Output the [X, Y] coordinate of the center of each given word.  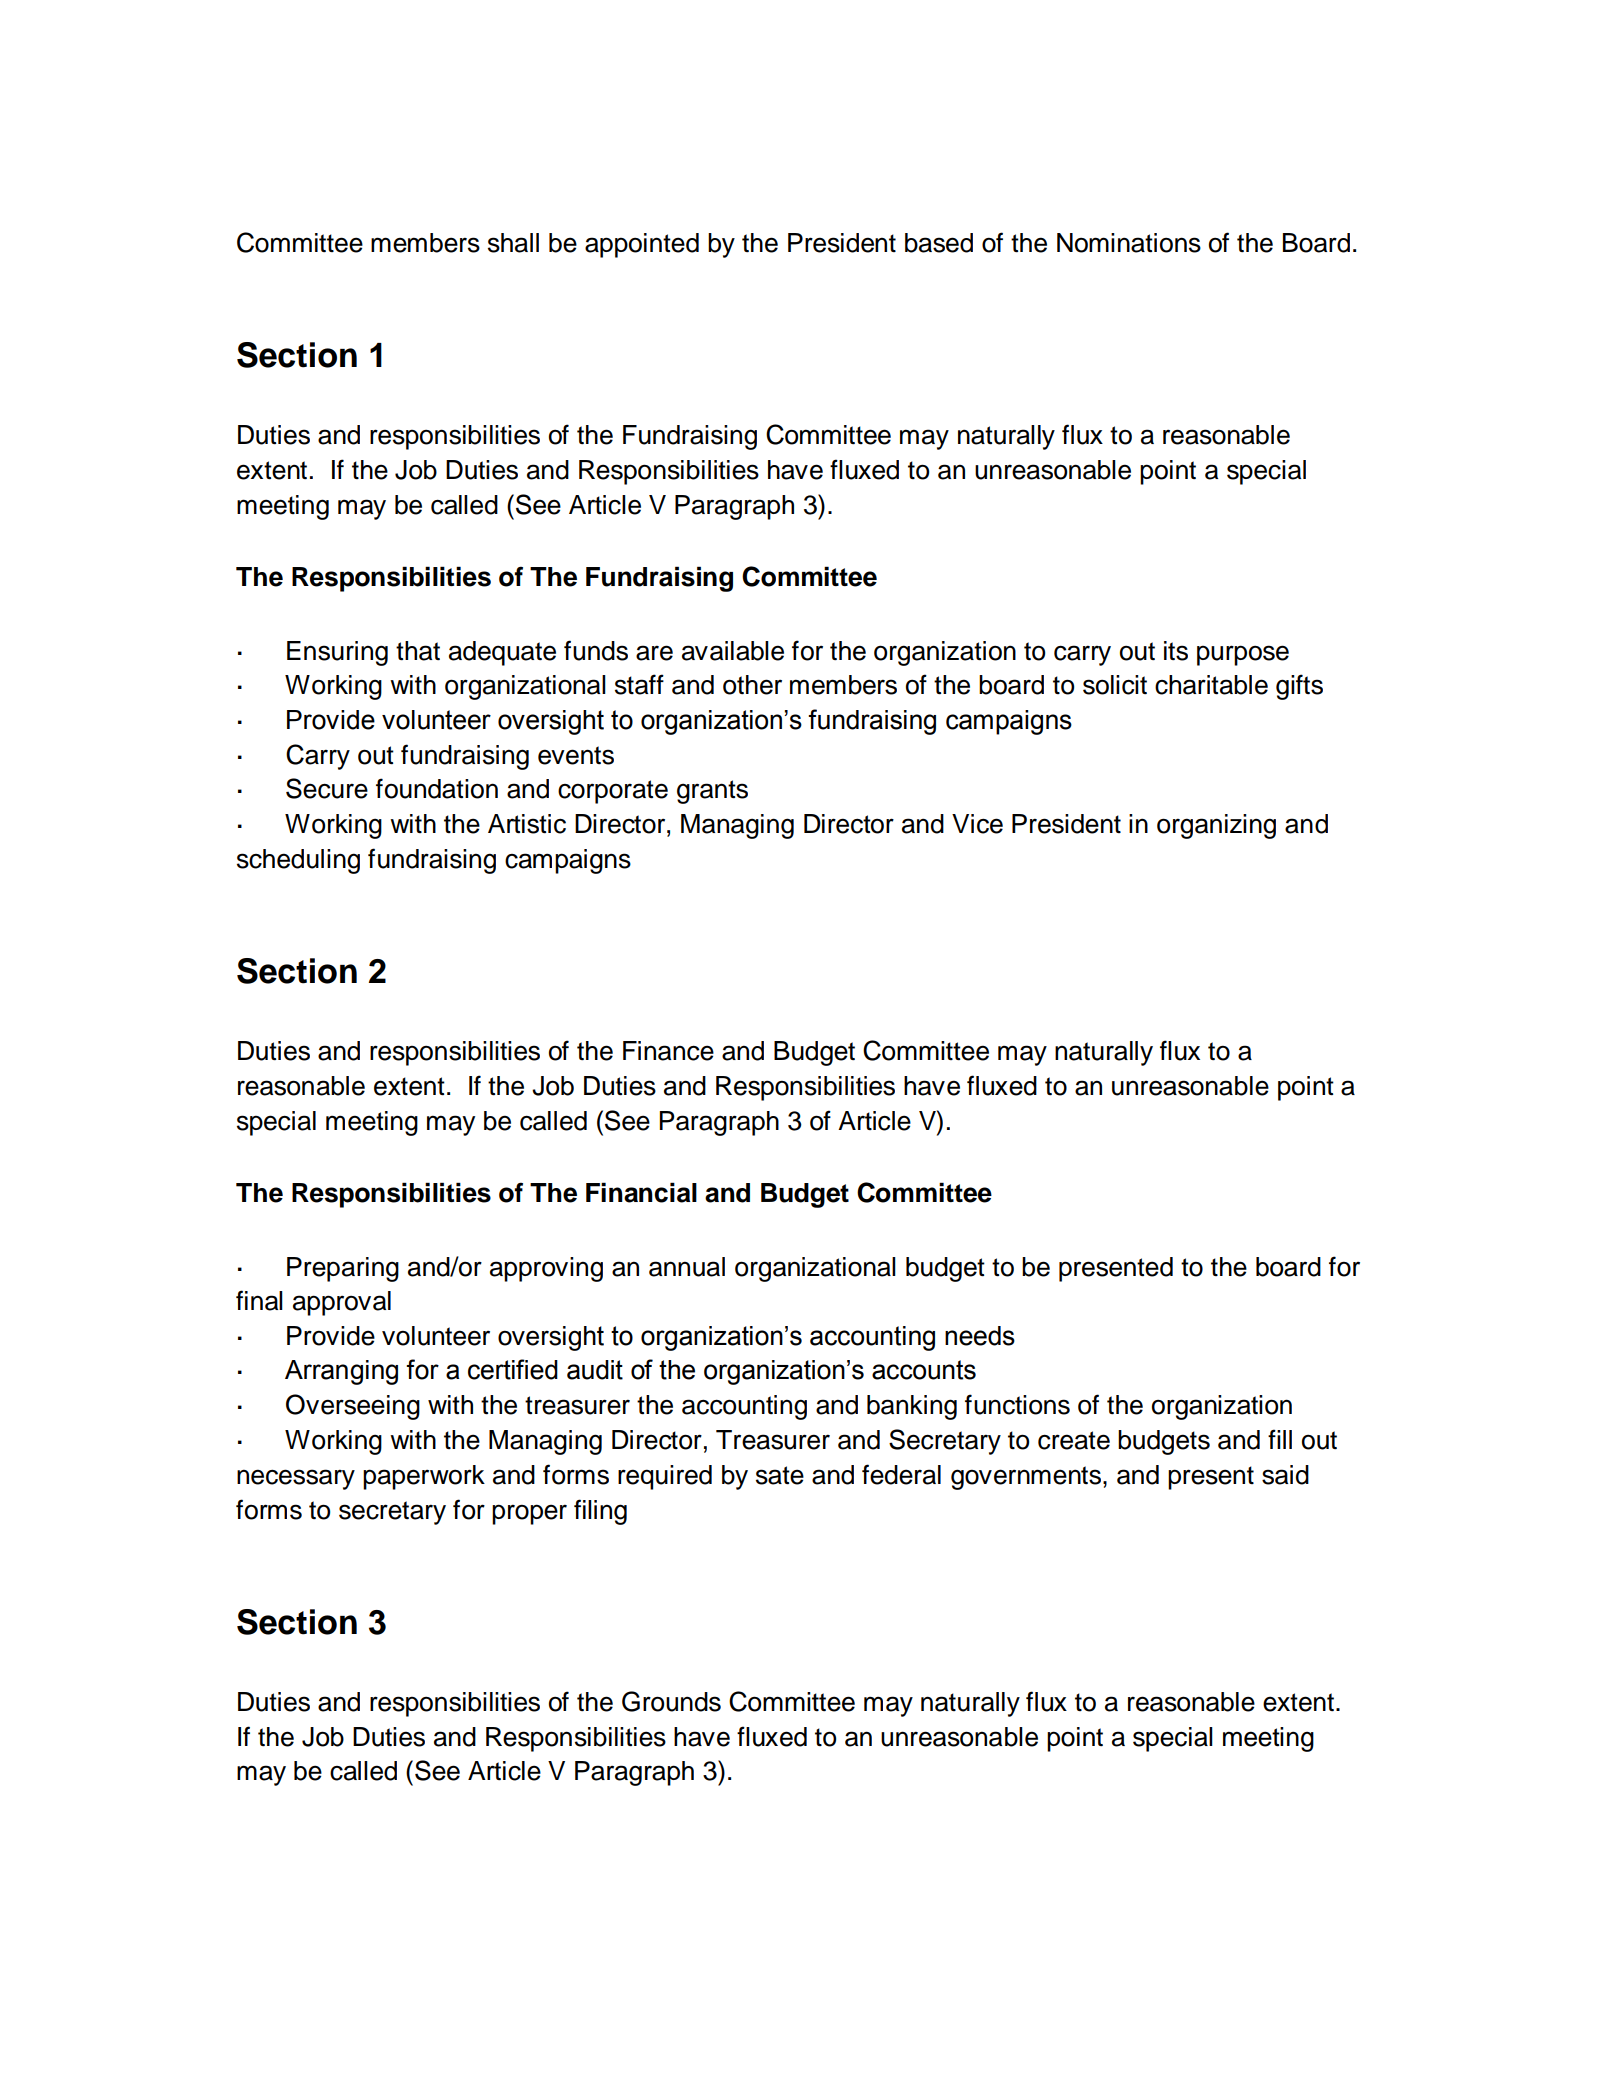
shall [513, 243]
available [733, 651]
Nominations [1129, 243]
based [939, 243]
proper [529, 1514]
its [1176, 651]
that [418, 651]
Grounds [671, 1701]
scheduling [298, 861]
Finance [668, 1051]
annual [687, 1267]
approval [342, 1303]
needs [980, 1336]
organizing [1216, 826]
